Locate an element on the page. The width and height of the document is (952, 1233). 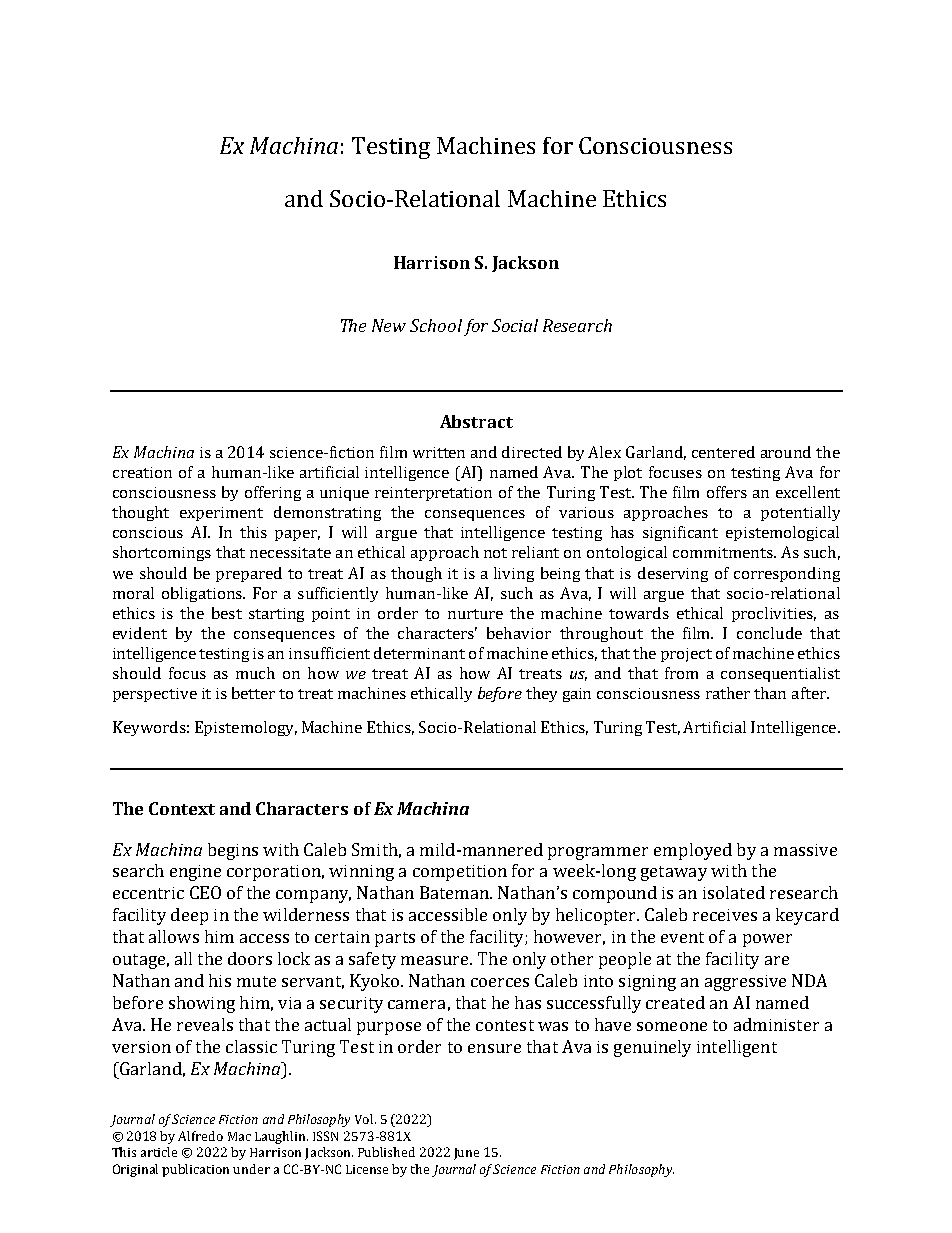
not is located at coordinates (495, 553).
